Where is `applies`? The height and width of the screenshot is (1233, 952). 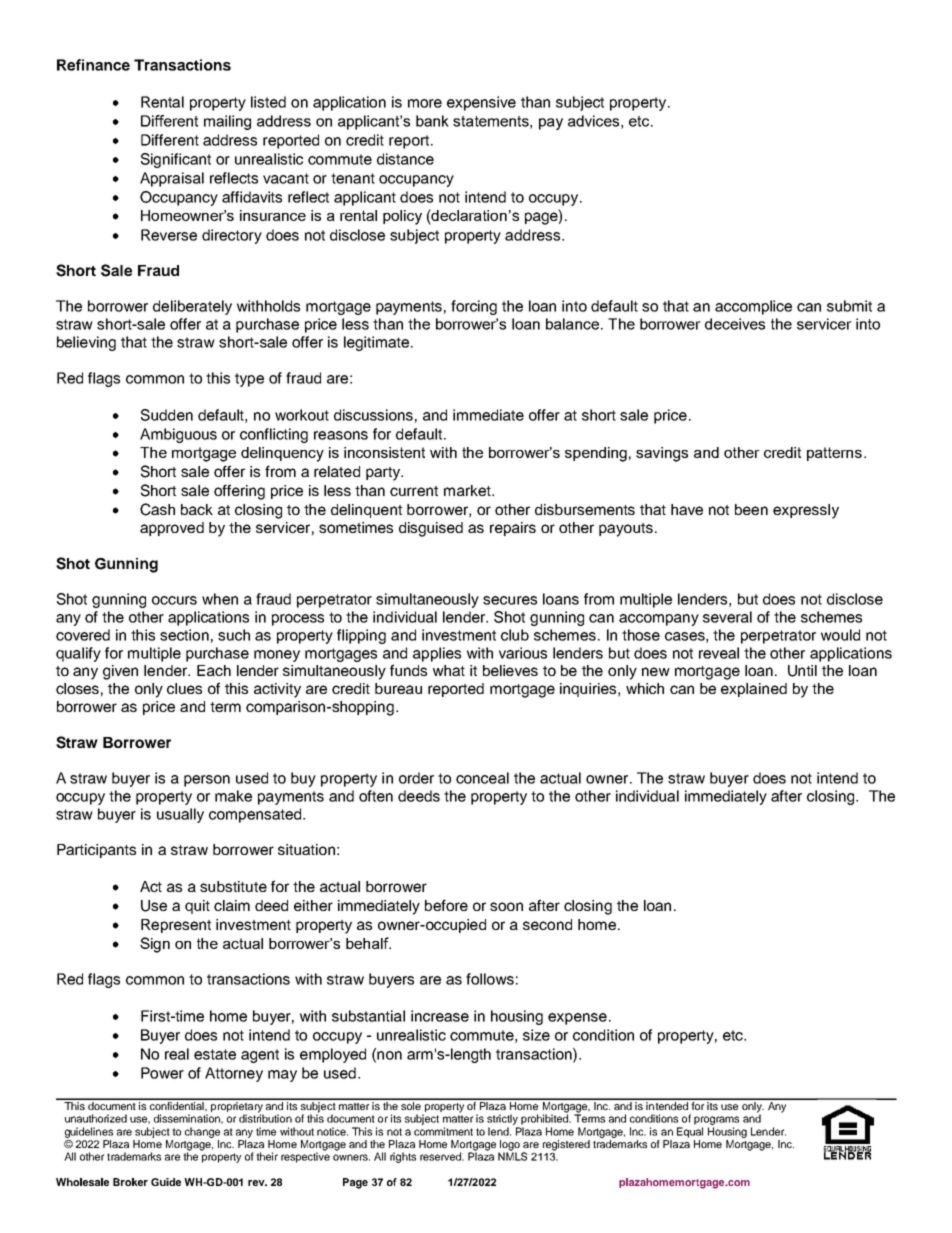
applies is located at coordinates (437, 654).
